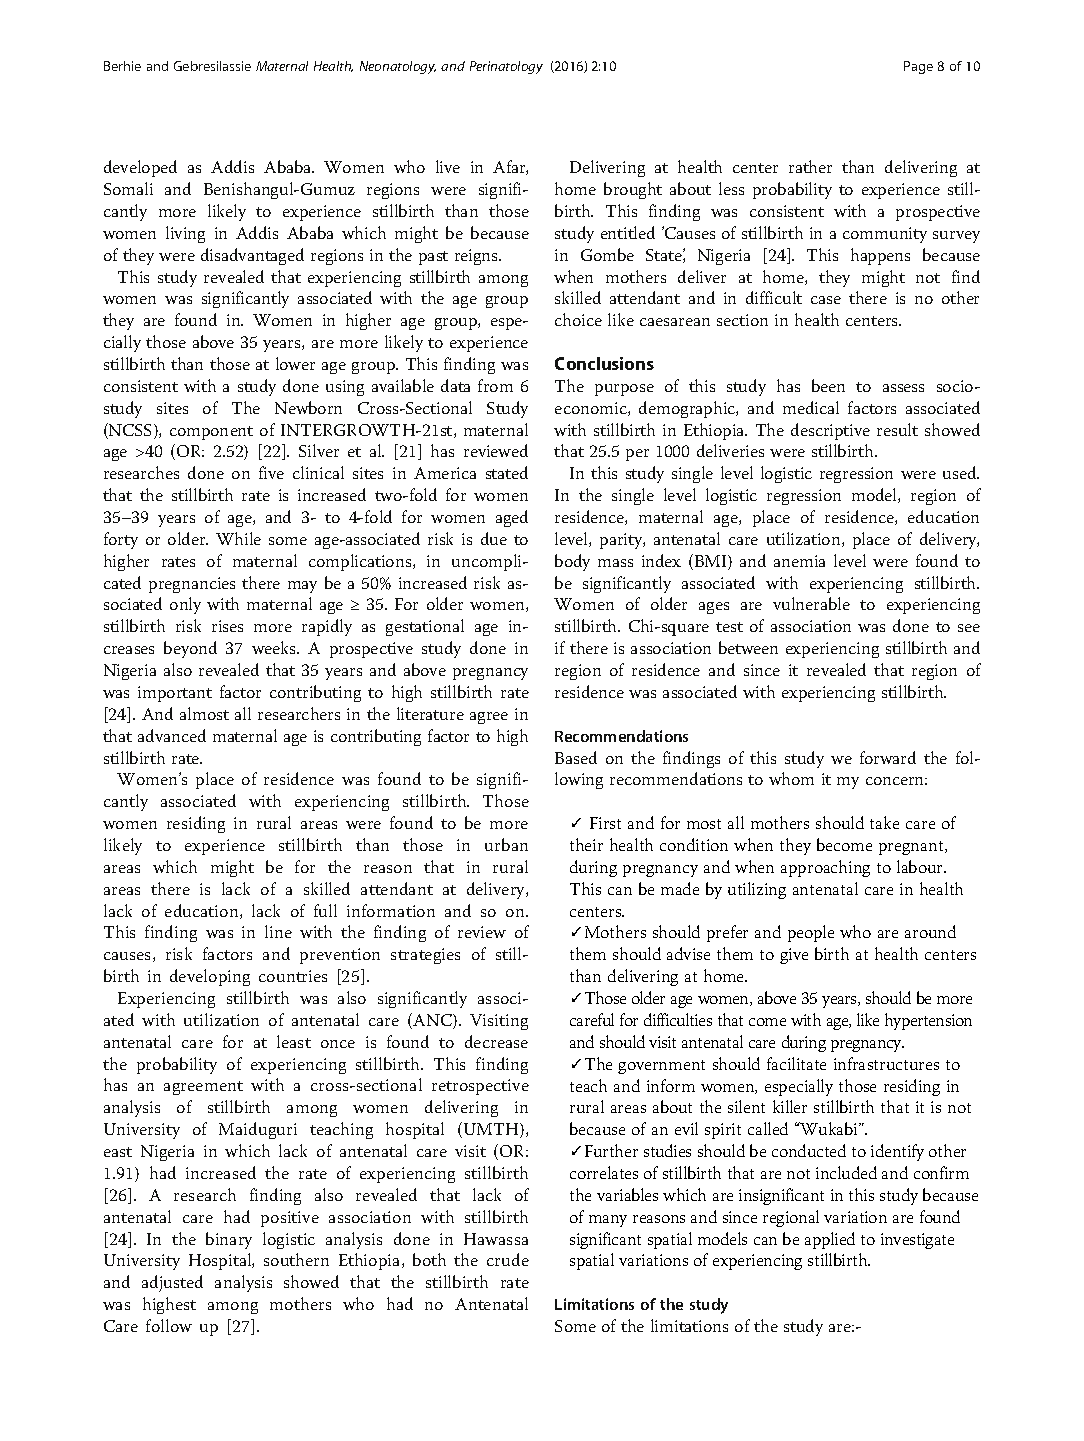  I want to click on adjusted, so click(172, 1283).
